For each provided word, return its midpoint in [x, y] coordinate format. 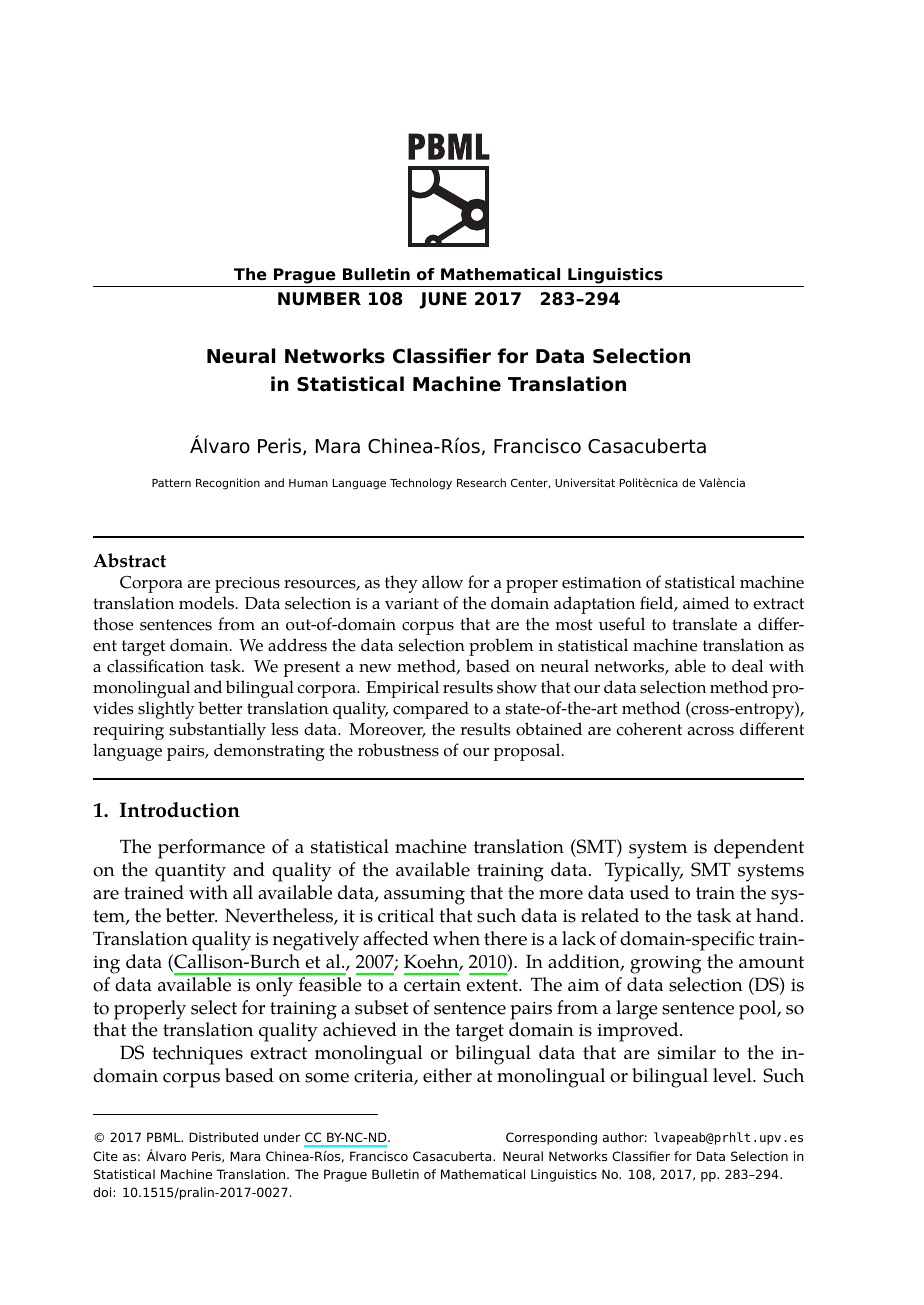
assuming [424, 896]
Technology [421, 484]
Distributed [223, 1137]
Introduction [180, 810]
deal [747, 666]
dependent [759, 849]
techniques [197, 1055]
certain [432, 985]
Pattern [171, 483]
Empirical [402, 689]
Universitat [585, 482]
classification [155, 666]
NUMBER [319, 299]
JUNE [443, 300]
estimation [602, 583]
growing [665, 965]
